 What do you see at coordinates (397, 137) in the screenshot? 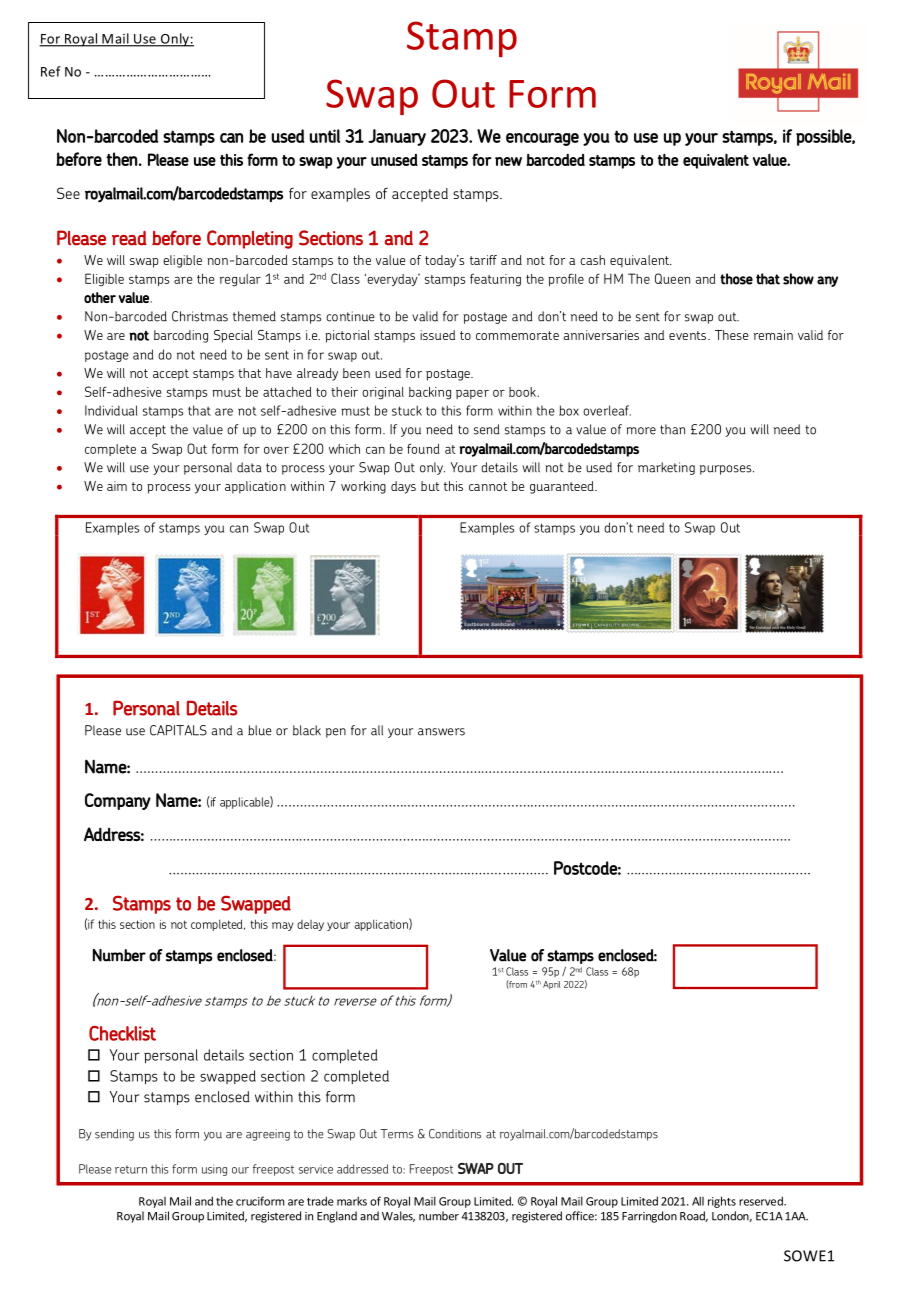
I see `January` at bounding box center [397, 137].
